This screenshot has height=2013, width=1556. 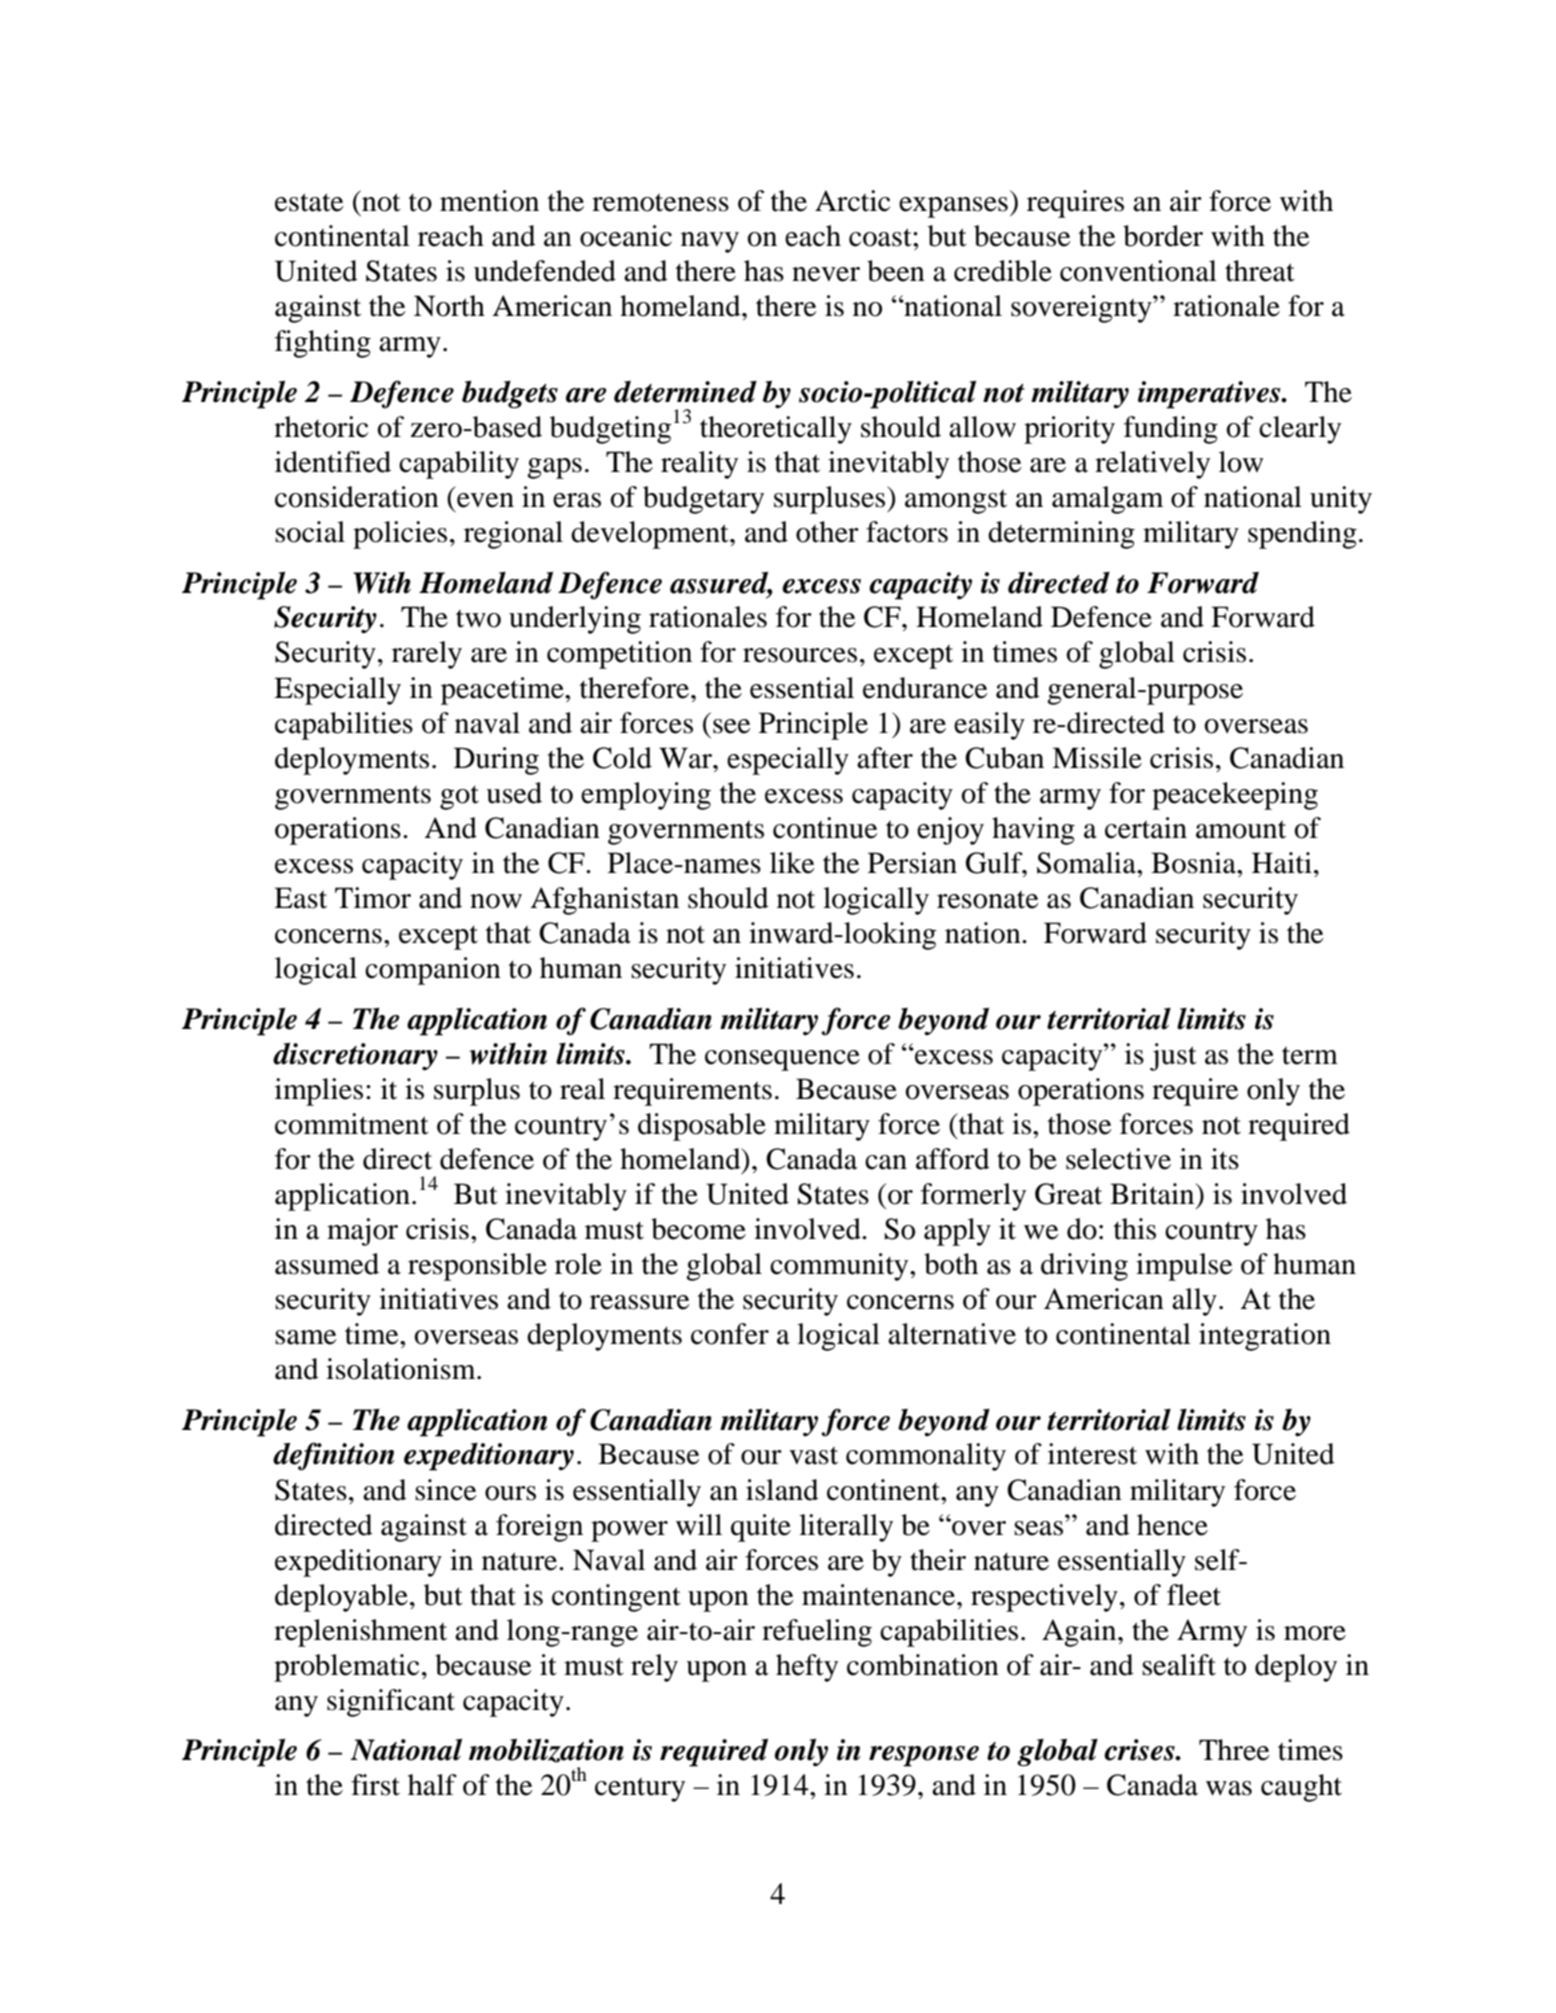 I want to click on after, so click(x=885, y=758).
